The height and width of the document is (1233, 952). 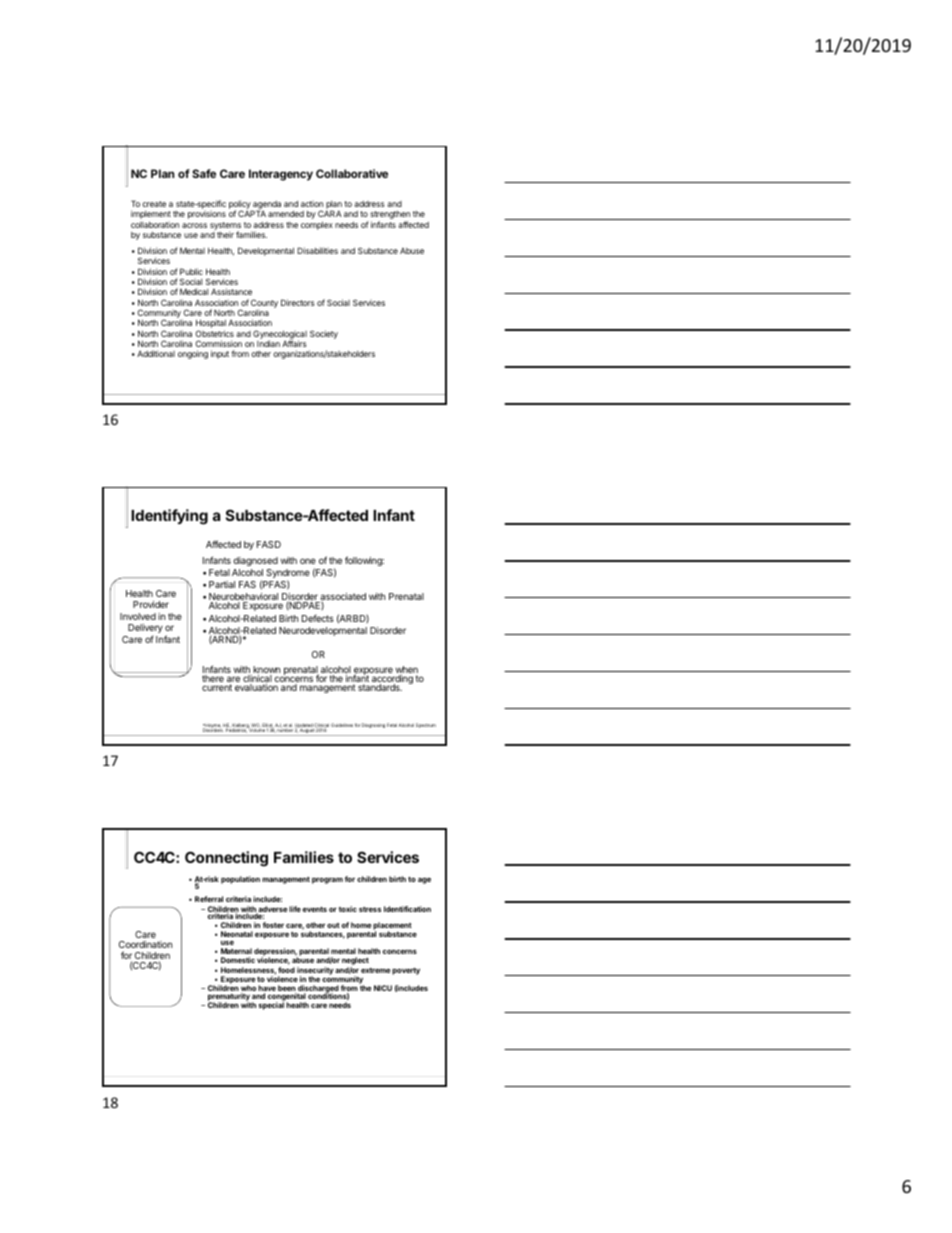 I want to click on Coordination, so click(x=145, y=944).
